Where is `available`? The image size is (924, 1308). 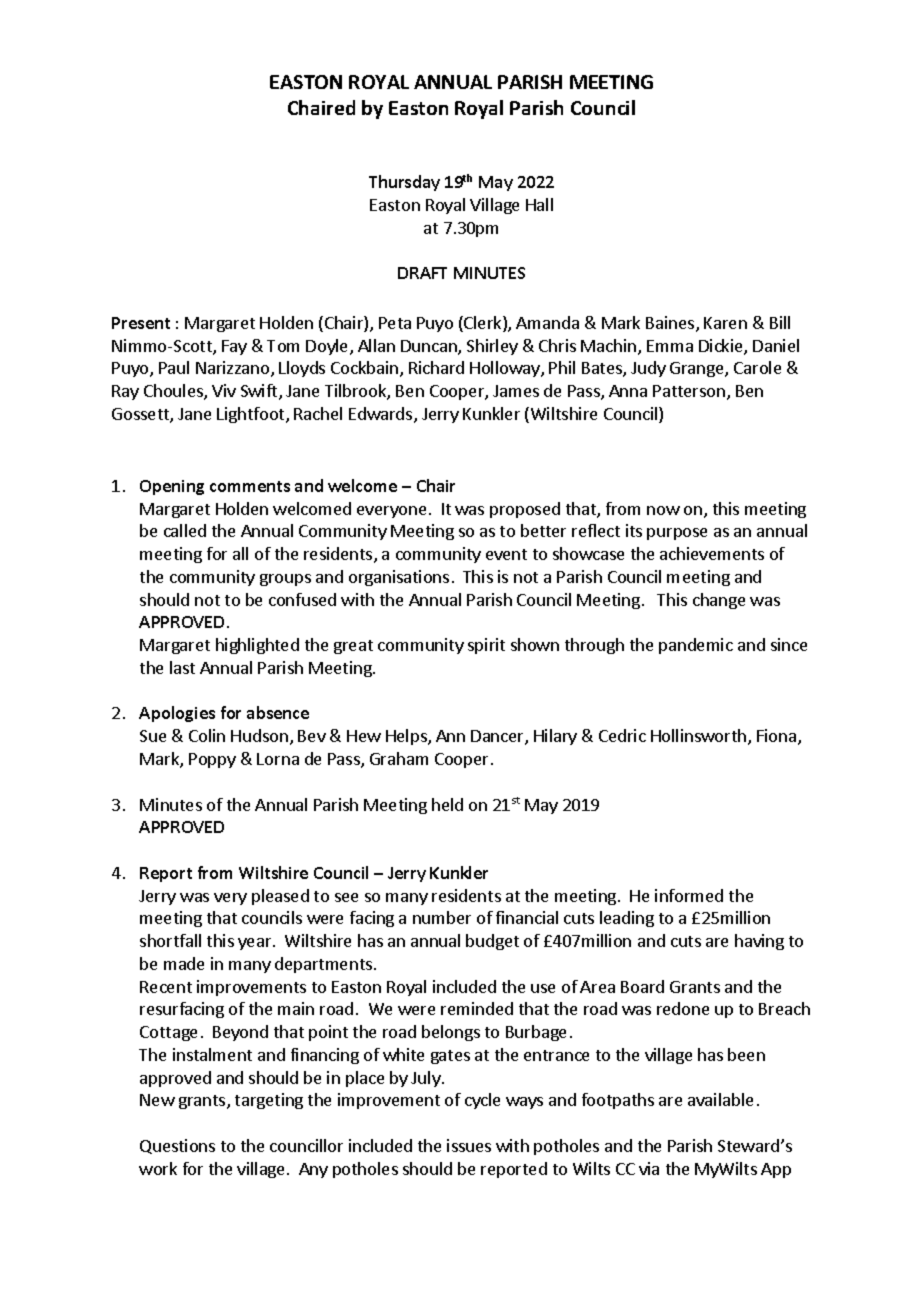 available is located at coordinates (720, 1099).
